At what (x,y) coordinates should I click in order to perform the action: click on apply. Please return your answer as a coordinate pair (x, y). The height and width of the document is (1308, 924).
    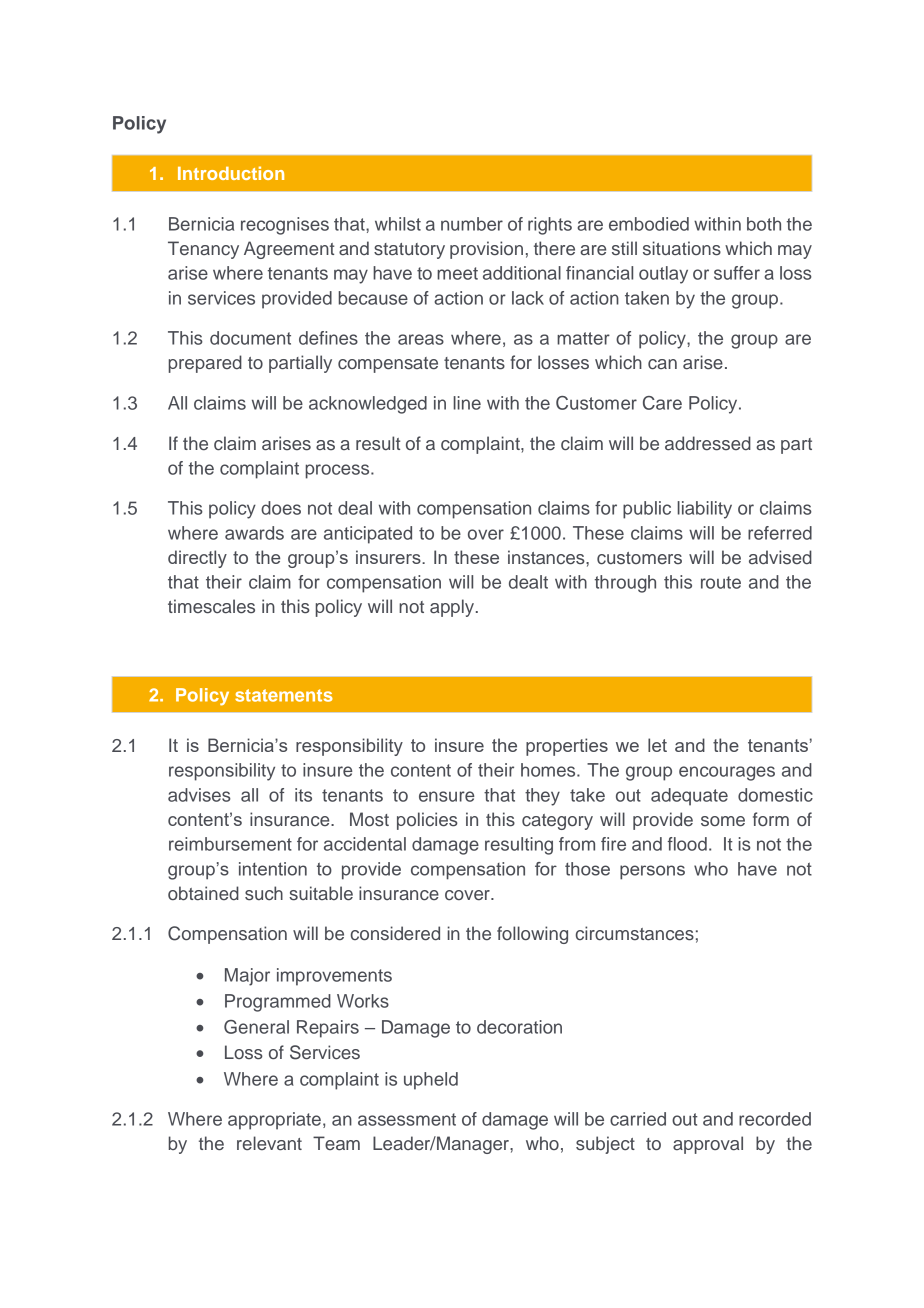
    Looking at the image, I should click on (452, 608).
